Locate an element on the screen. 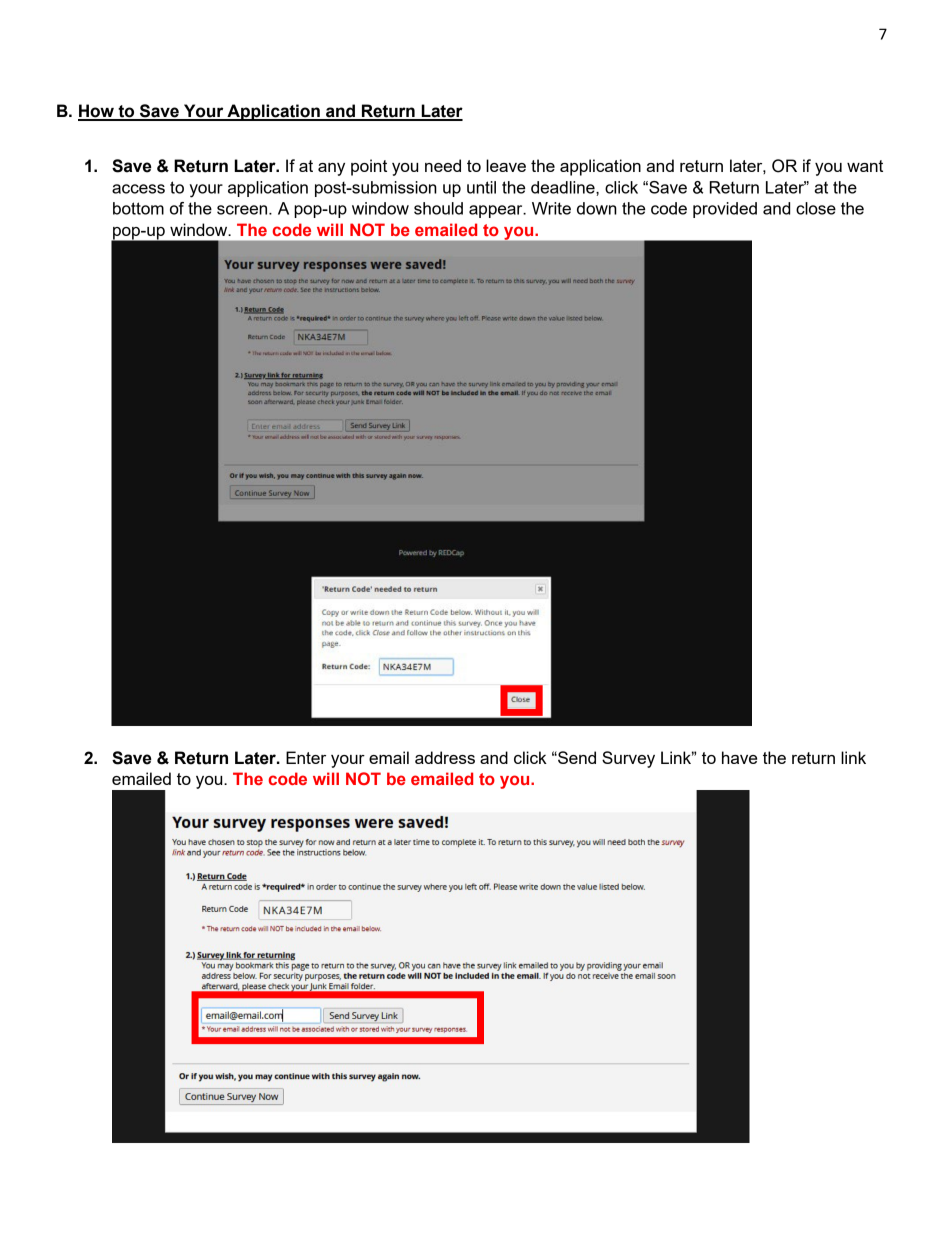  bottom is located at coordinates (138, 208).
